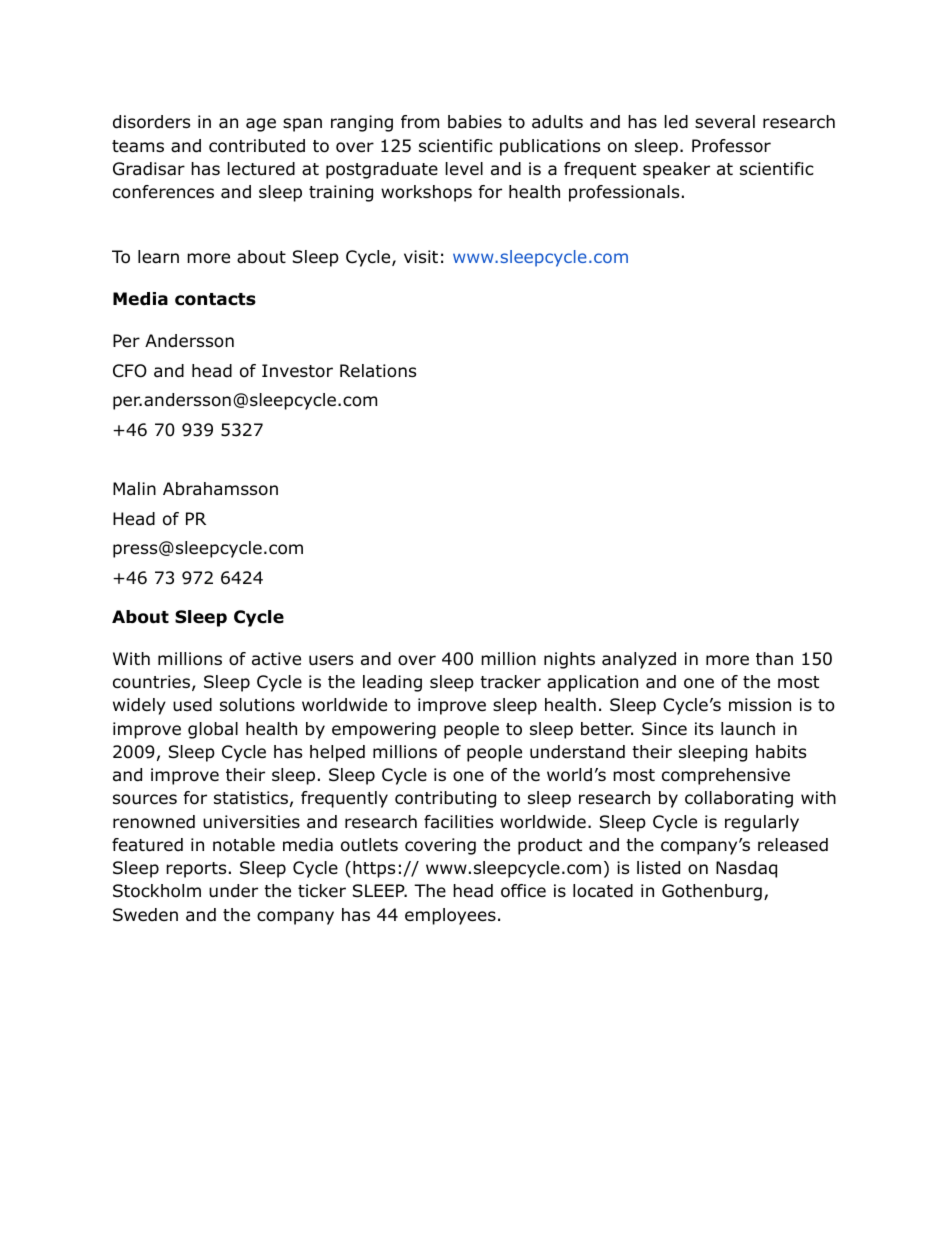  Describe the element at coordinates (257, 146) in the image. I see `contributed` at that location.
